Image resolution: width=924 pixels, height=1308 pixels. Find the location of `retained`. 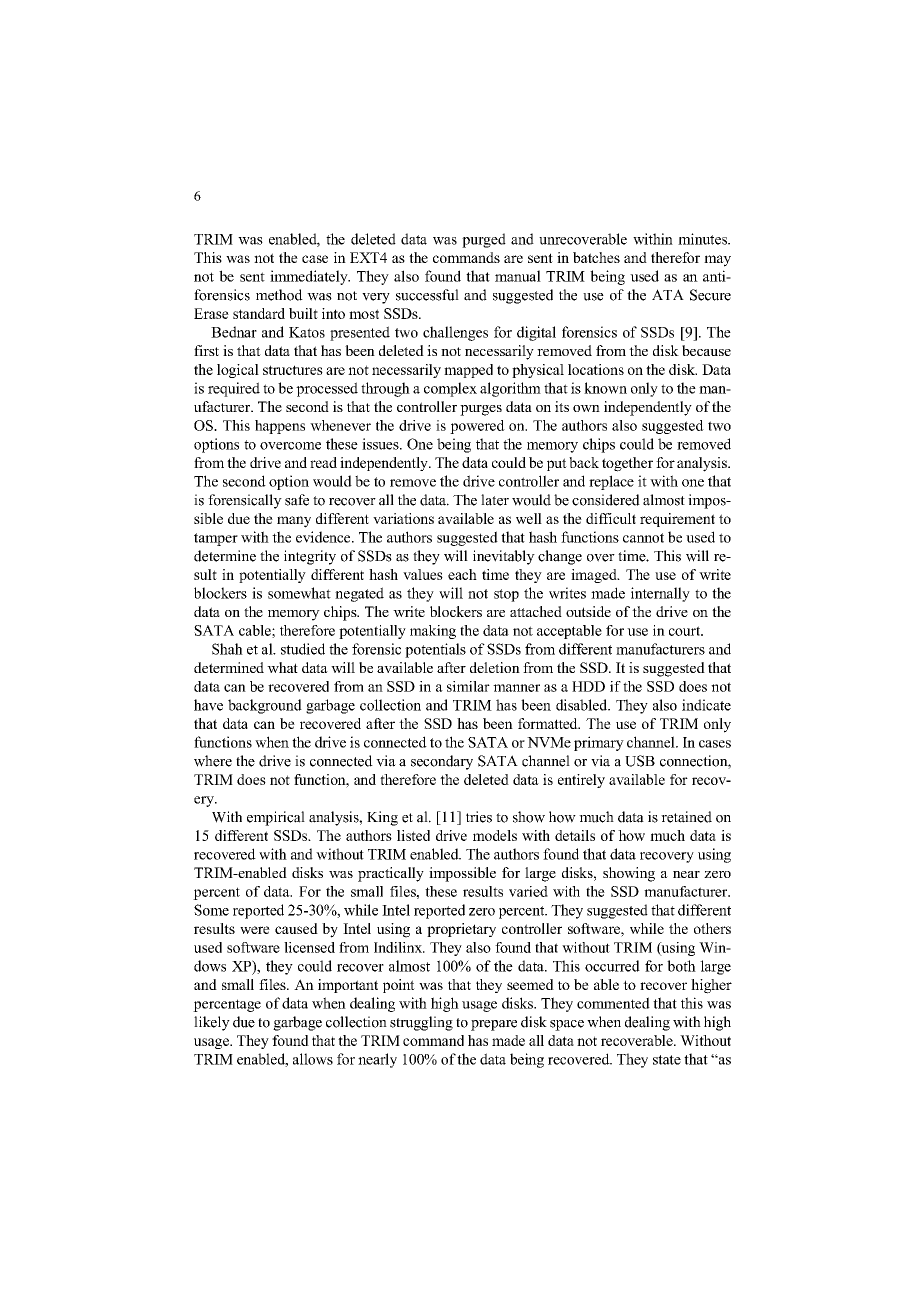

retained is located at coordinates (686, 817).
